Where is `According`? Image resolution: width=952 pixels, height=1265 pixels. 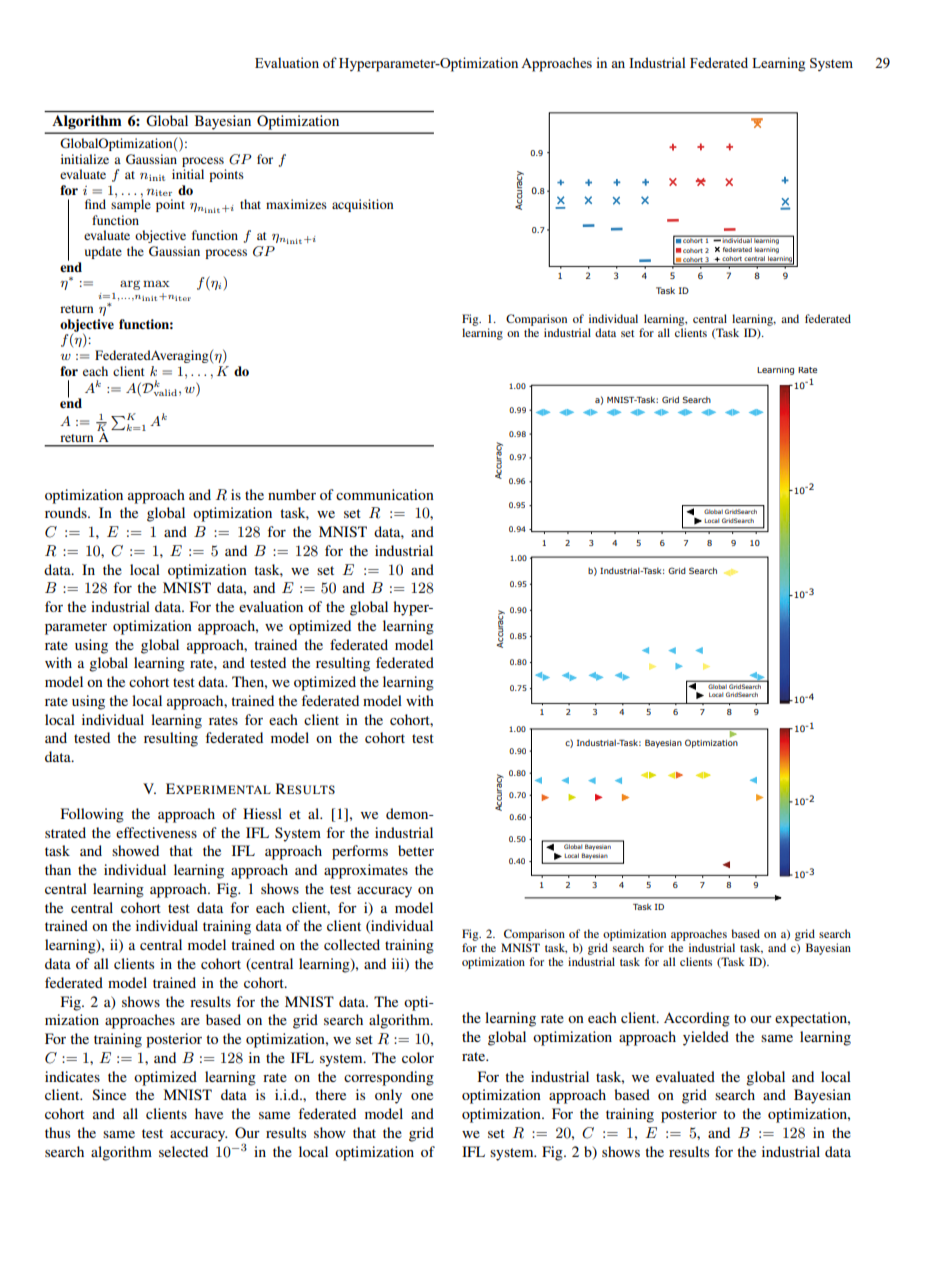
According is located at coordinates (697, 1019).
